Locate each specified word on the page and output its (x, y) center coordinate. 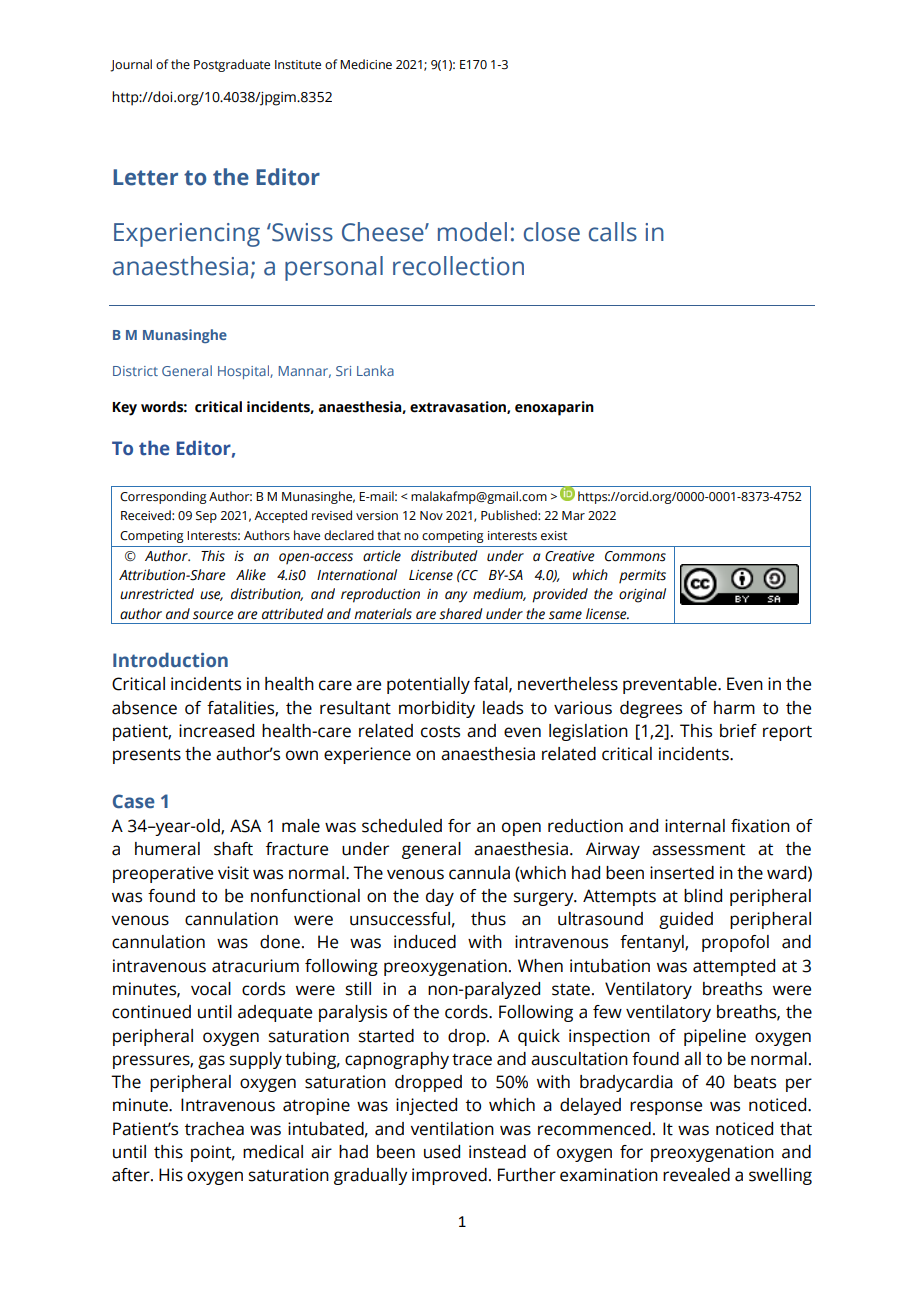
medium (499, 594)
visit (233, 873)
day (440, 897)
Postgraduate (232, 65)
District (135, 371)
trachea (214, 1129)
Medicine (366, 64)
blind (703, 896)
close (552, 232)
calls (613, 232)
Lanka (375, 370)
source (213, 615)
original (642, 595)
